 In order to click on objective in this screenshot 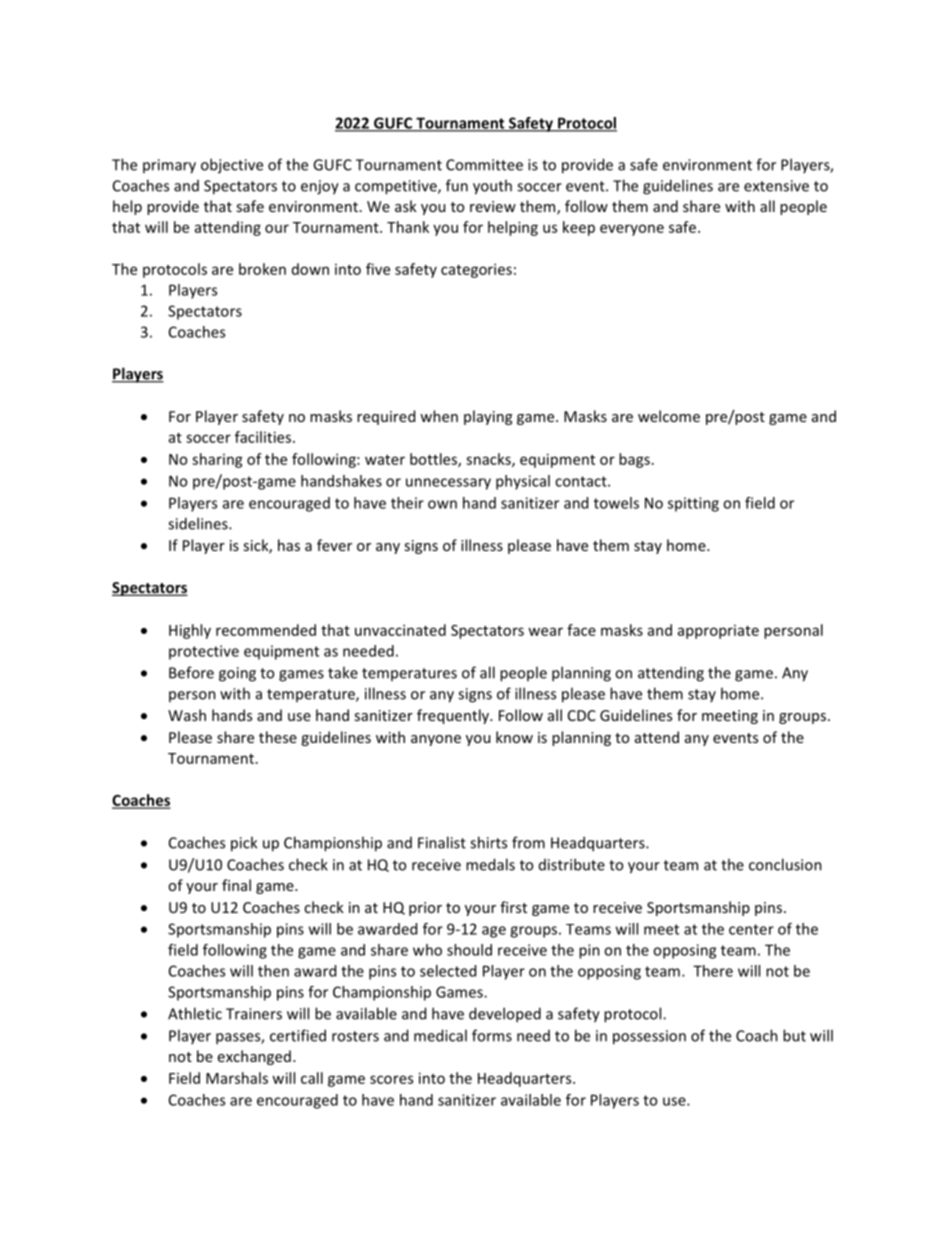, I will do `click(232, 166)`.
